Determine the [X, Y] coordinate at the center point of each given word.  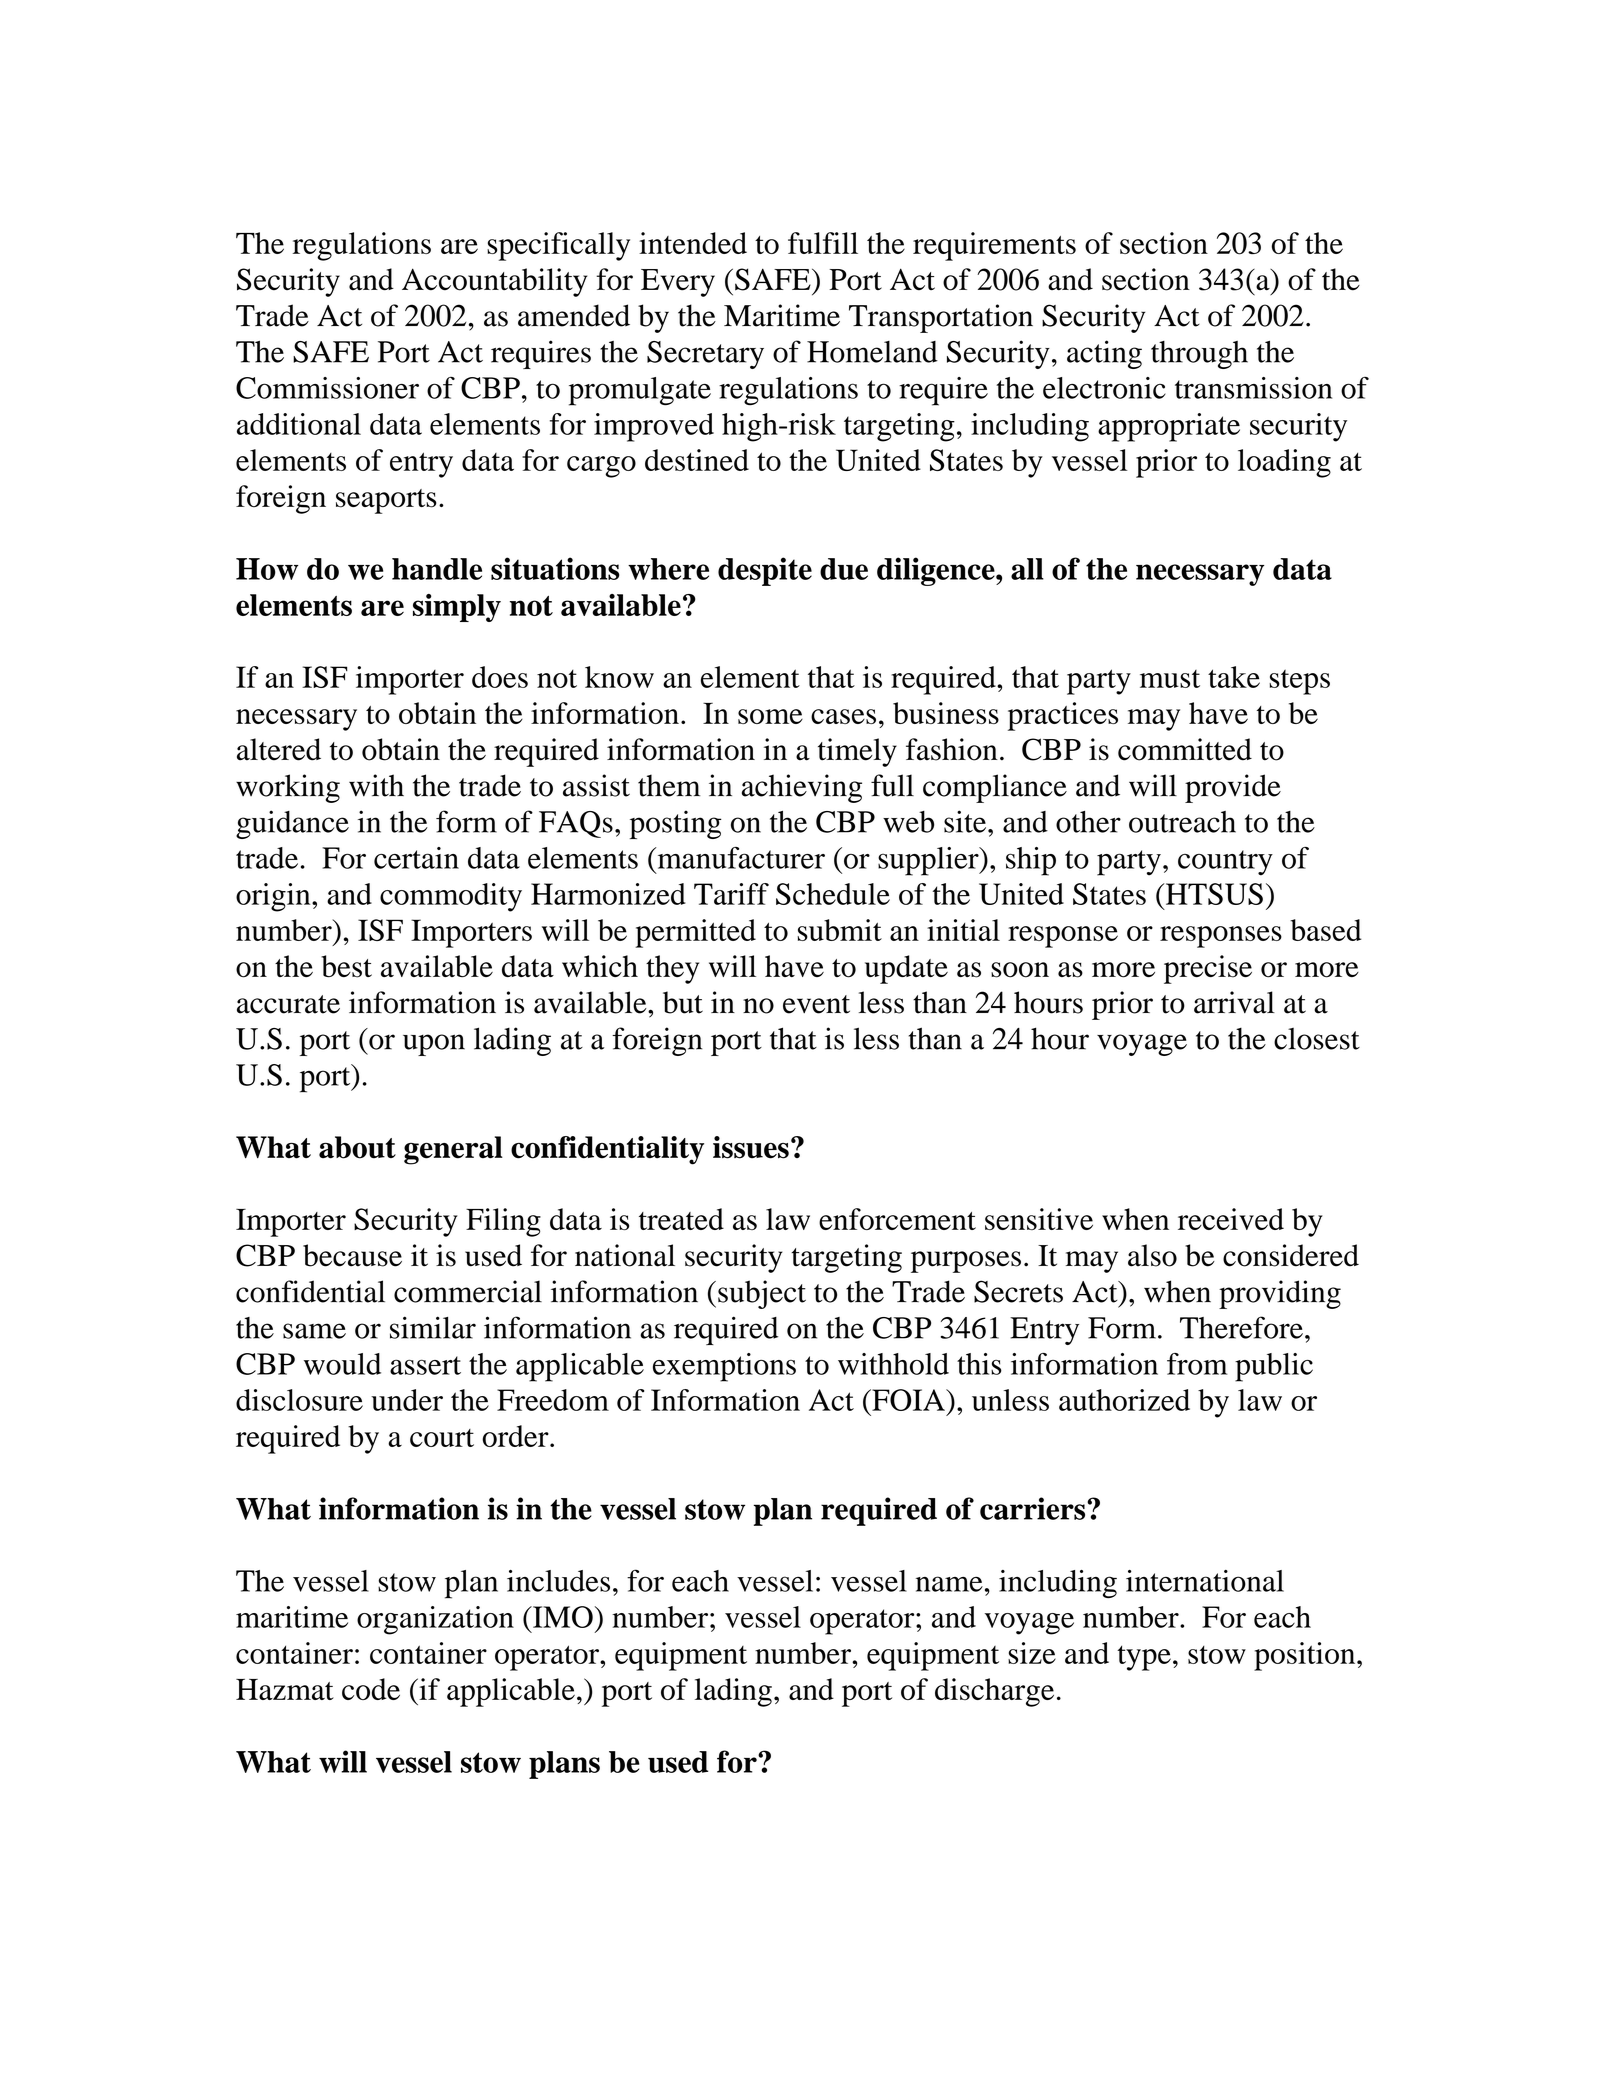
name [949, 1584]
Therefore [1241, 1327]
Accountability [494, 282]
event [816, 1004]
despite [765, 571]
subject [762, 1294]
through [1199, 355]
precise [1208, 969]
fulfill [823, 243]
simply [457, 608]
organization [435, 1620]
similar [433, 1327]
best [346, 966]
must [1170, 679]
